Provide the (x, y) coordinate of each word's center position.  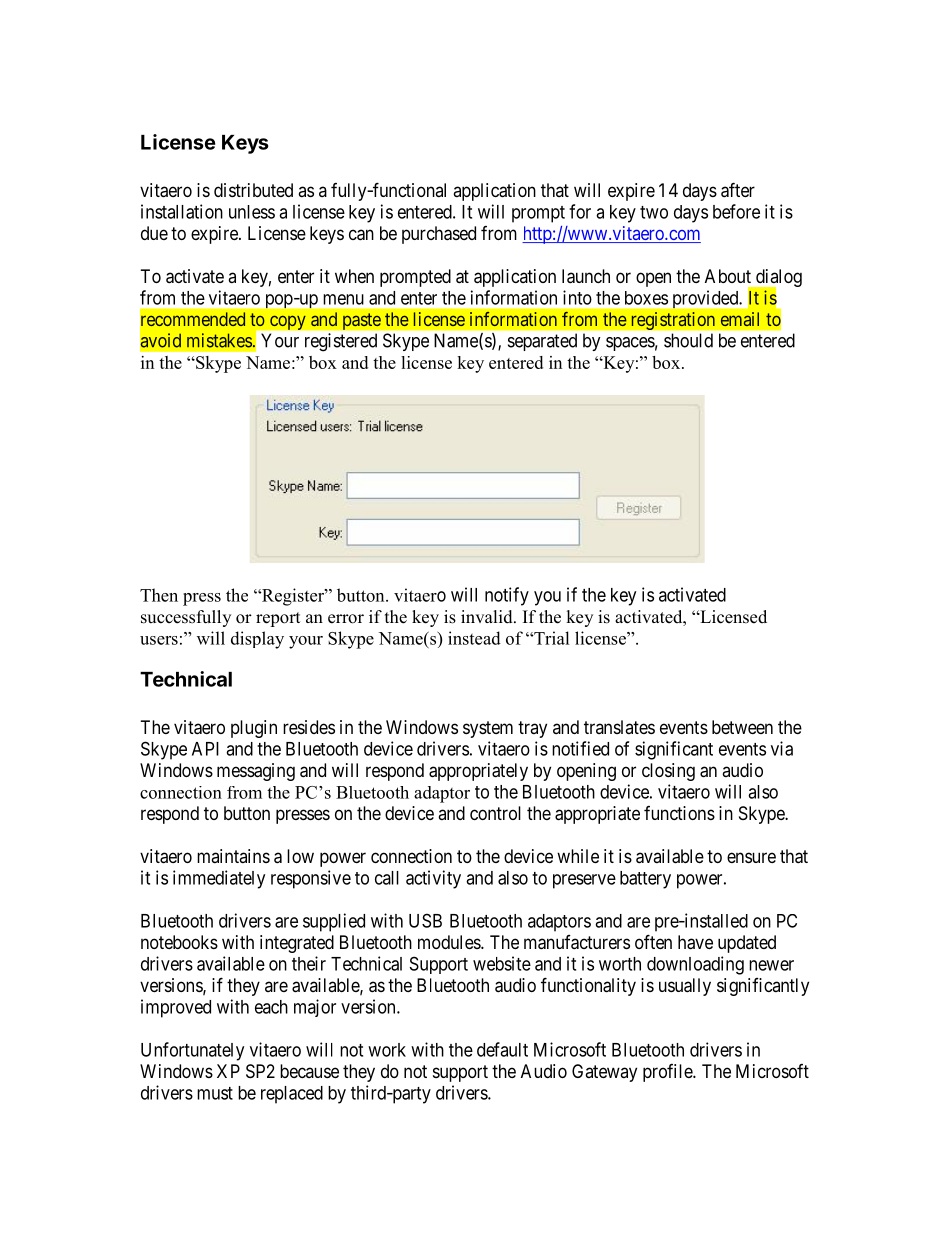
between (742, 727)
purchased (439, 235)
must (215, 1093)
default (502, 1049)
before (736, 211)
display (257, 640)
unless (252, 212)
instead (474, 638)
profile (668, 1073)
